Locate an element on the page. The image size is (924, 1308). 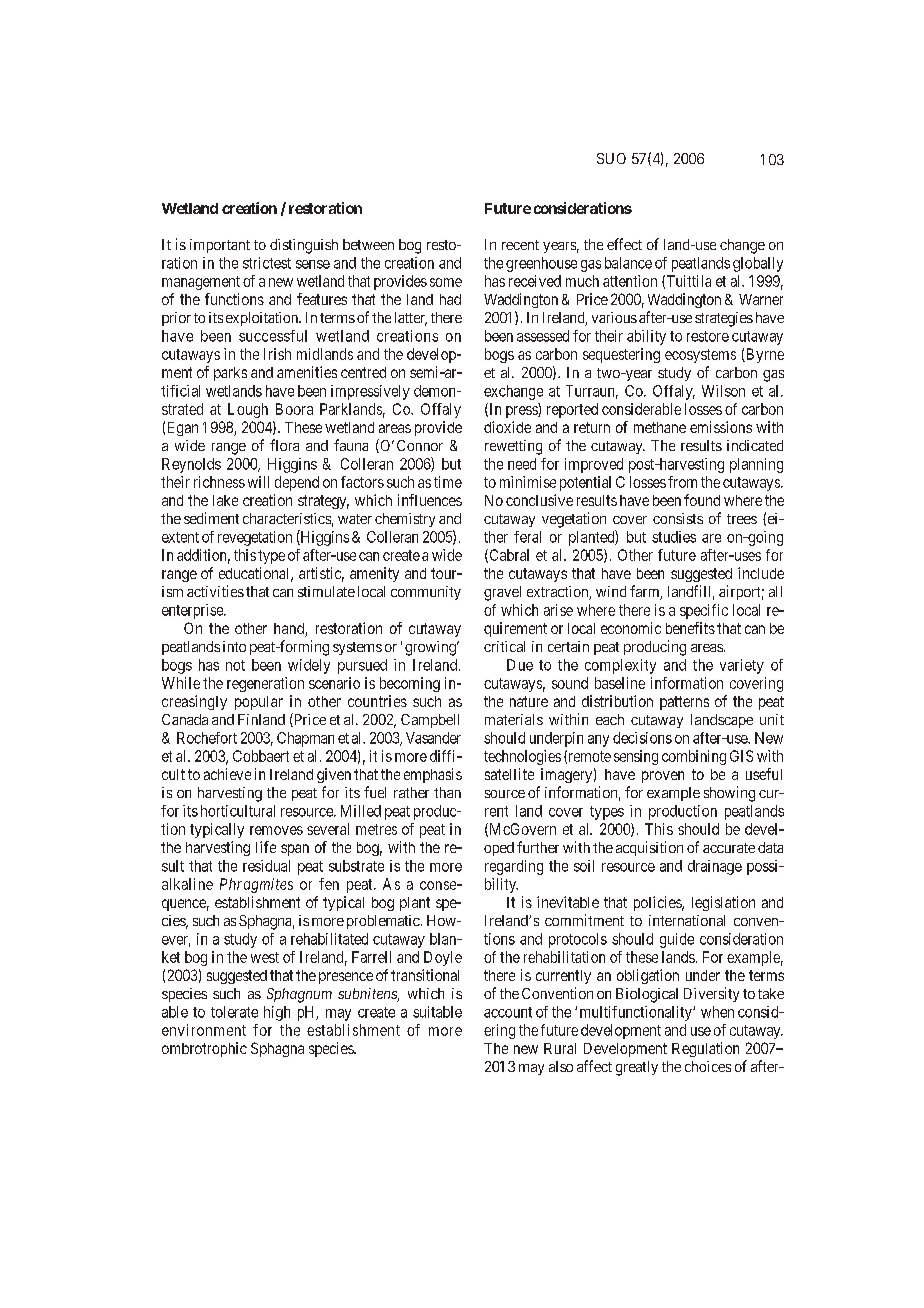
globally is located at coordinates (758, 264).
